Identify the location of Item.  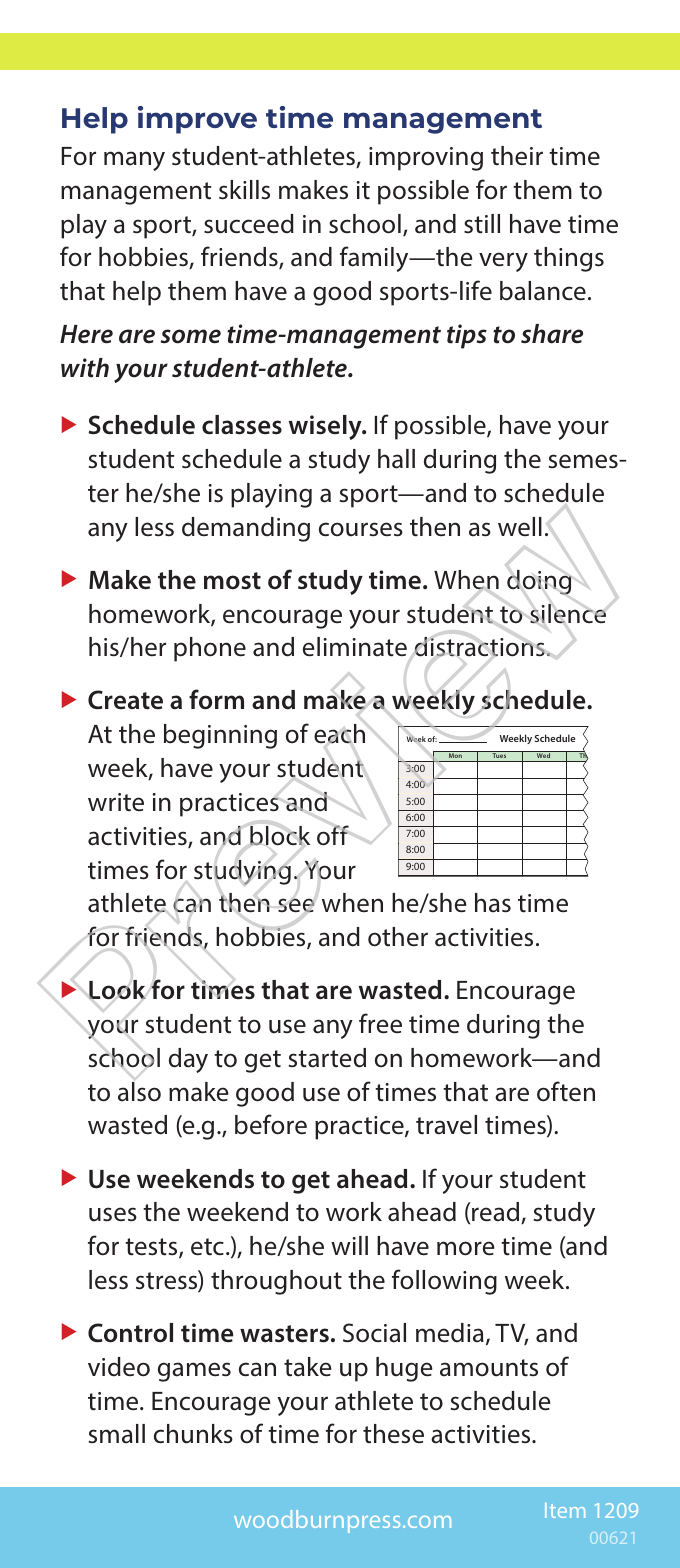
(565, 1510).
